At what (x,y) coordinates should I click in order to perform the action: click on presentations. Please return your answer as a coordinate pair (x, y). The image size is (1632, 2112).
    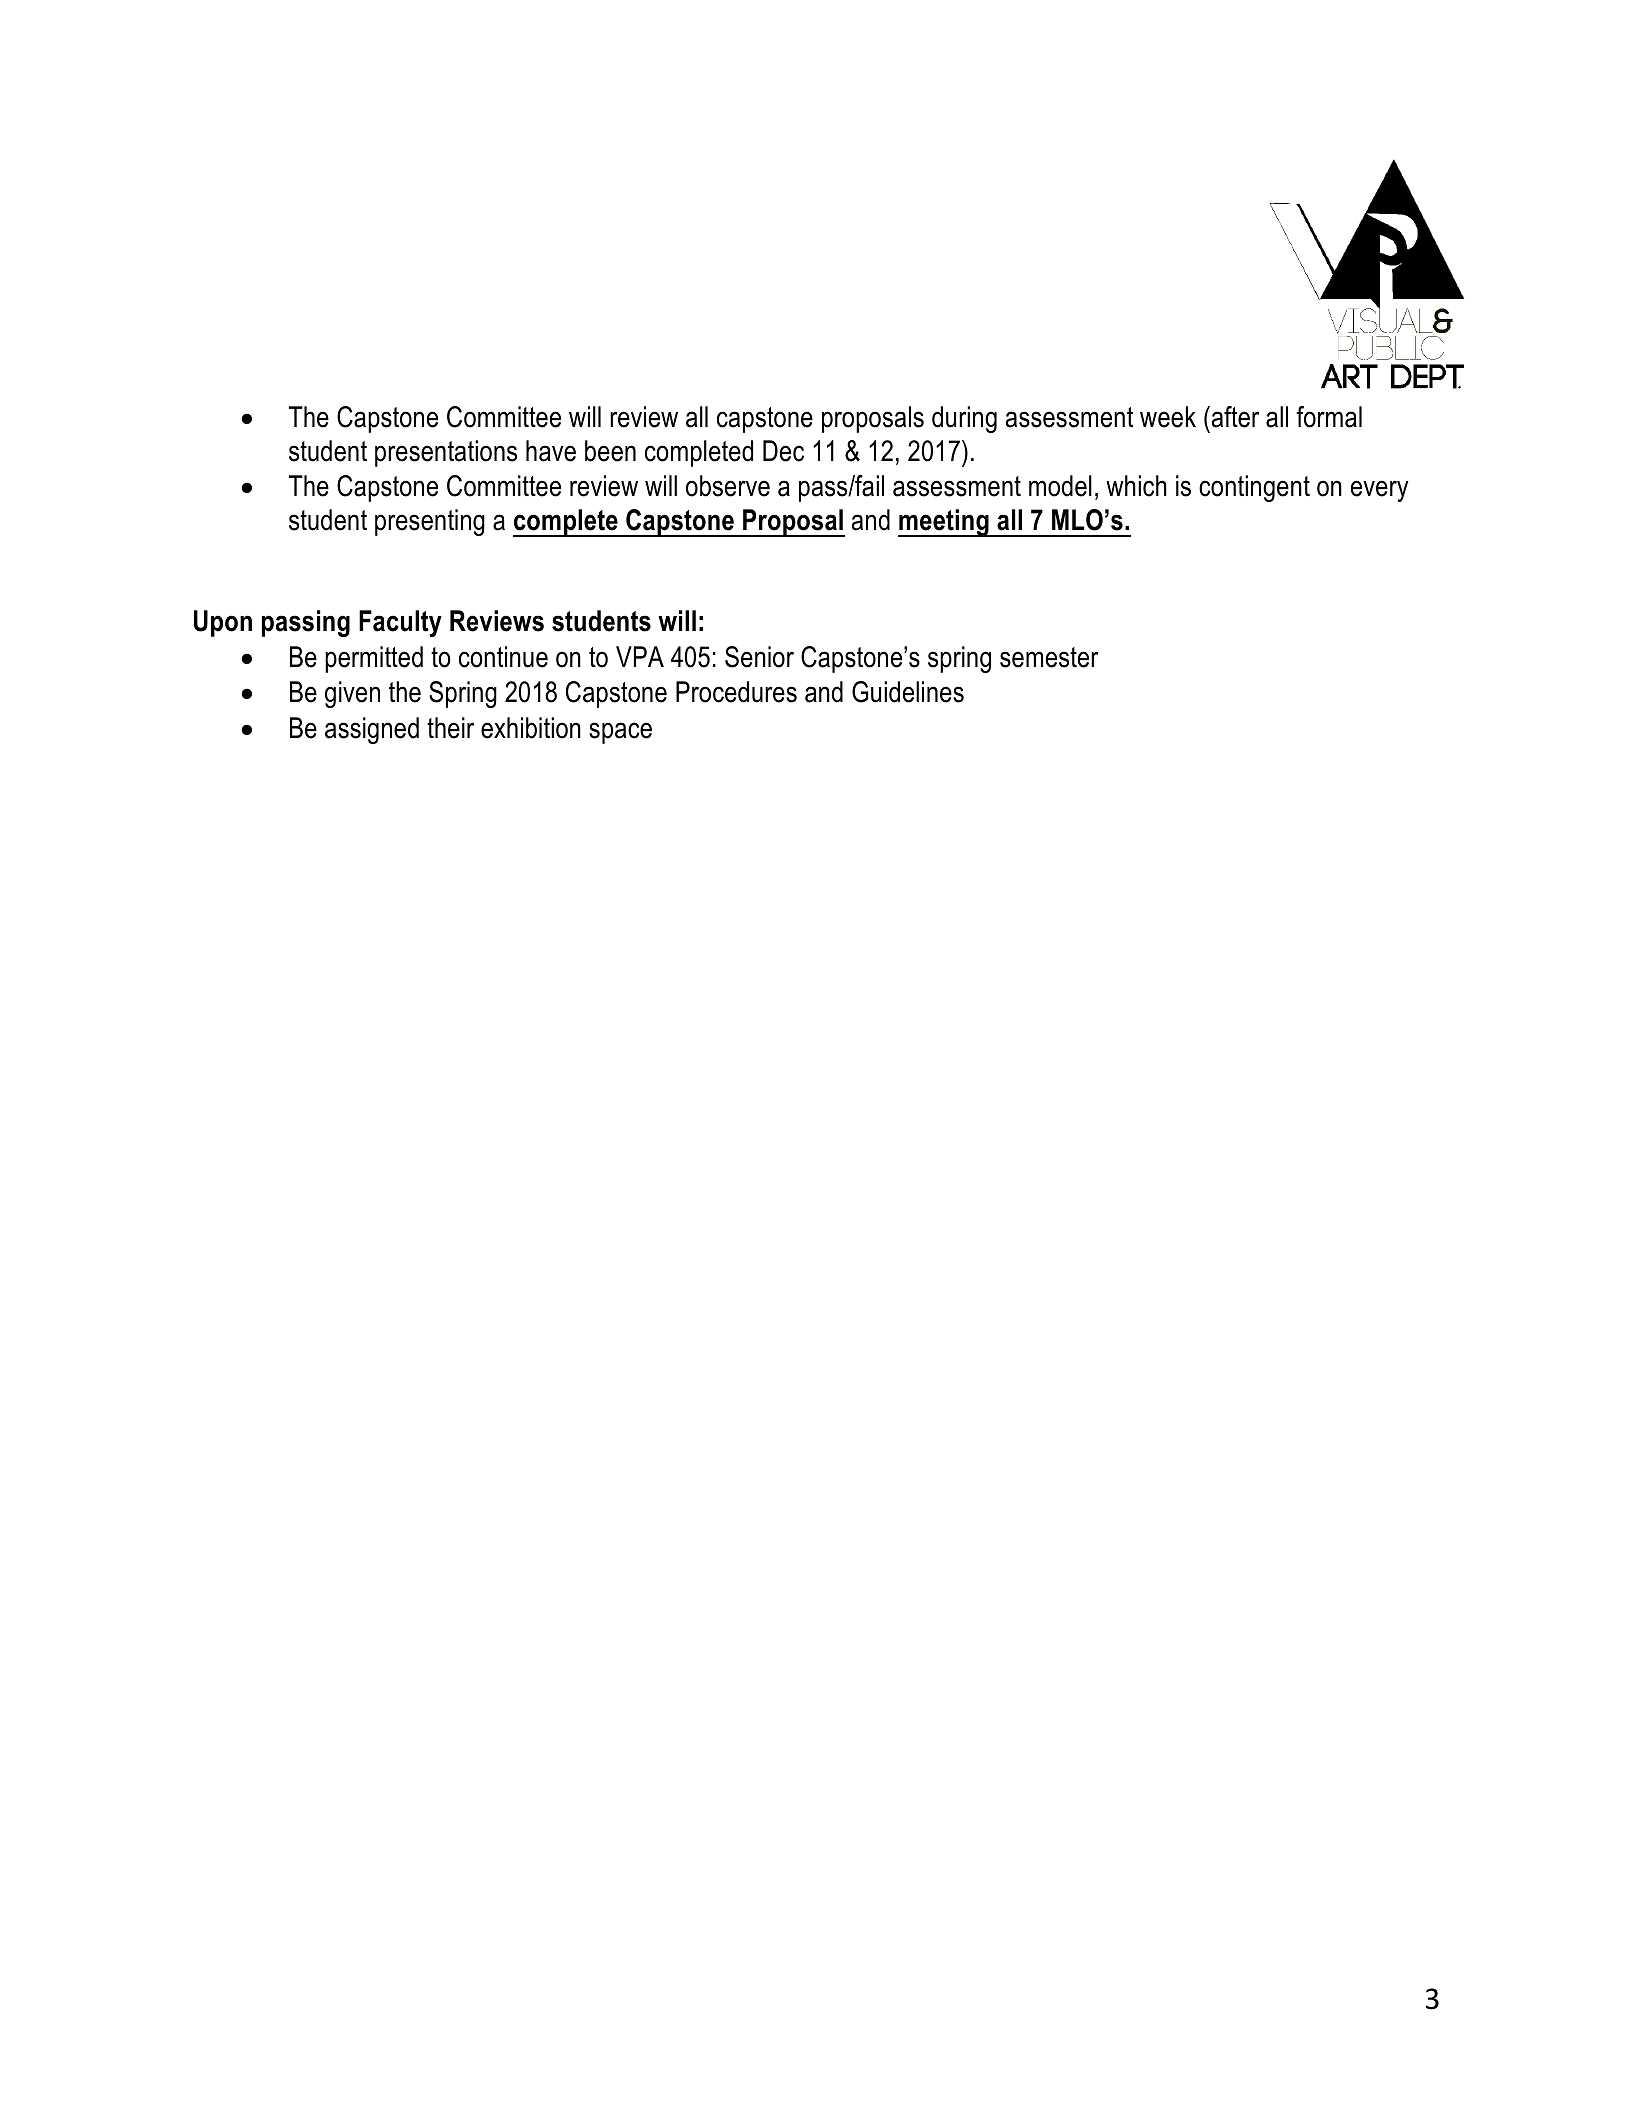
    Looking at the image, I should click on (446, 453).
